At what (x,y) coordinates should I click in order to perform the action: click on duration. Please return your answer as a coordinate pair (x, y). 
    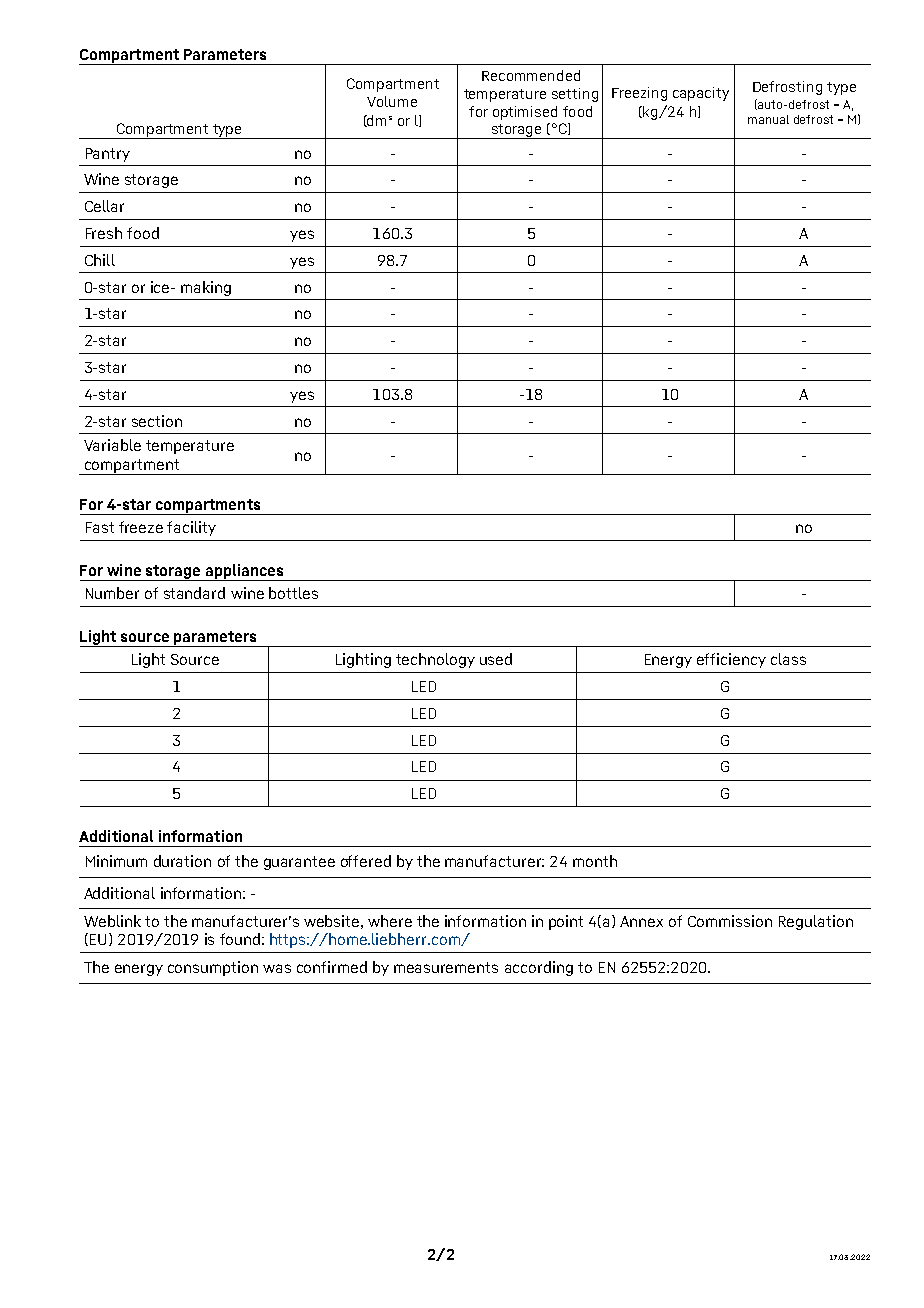
    Looking at the image, I should click on (182, 861).
